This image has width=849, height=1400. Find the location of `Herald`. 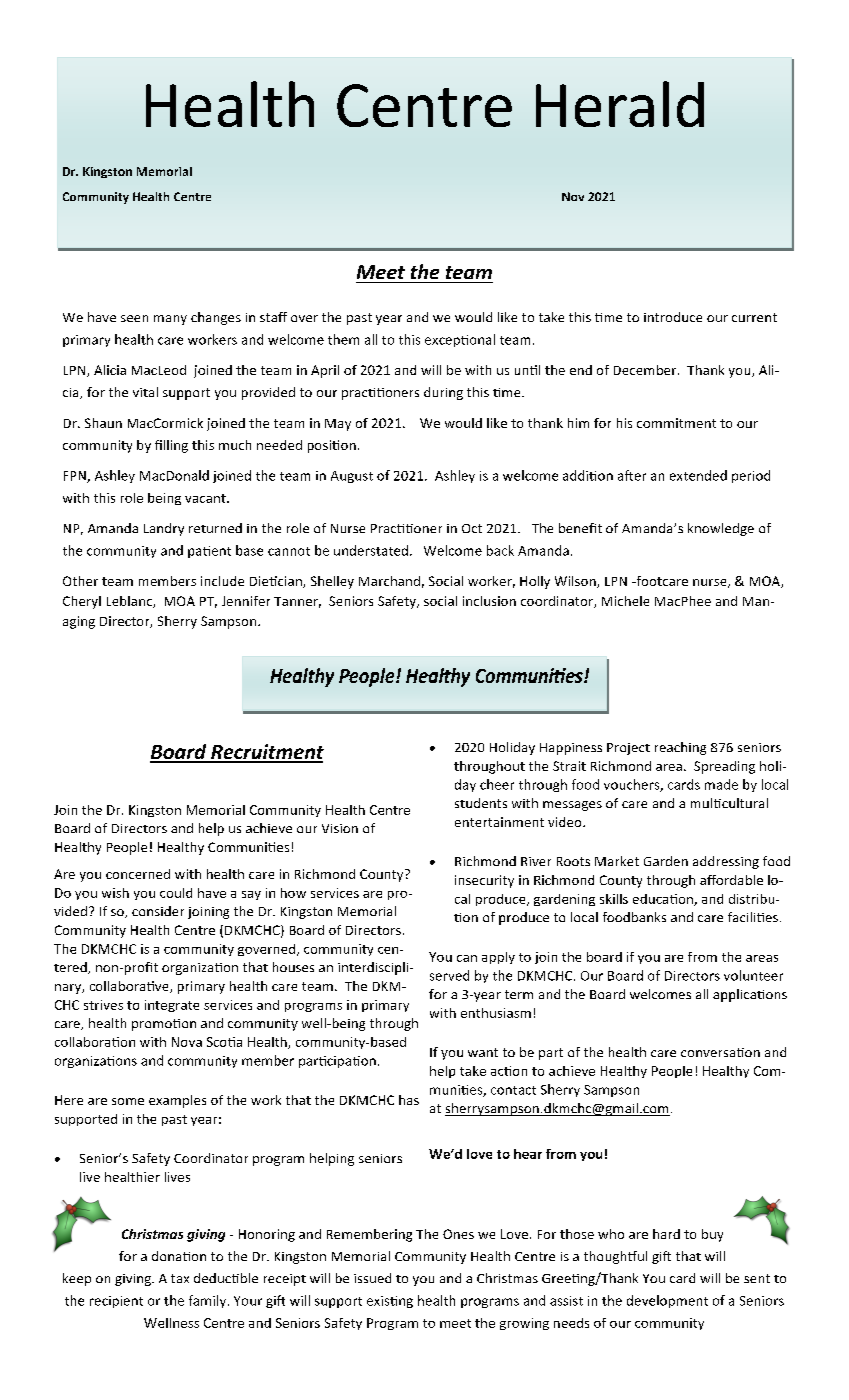

Herald is located at coordinates (620, 104).
